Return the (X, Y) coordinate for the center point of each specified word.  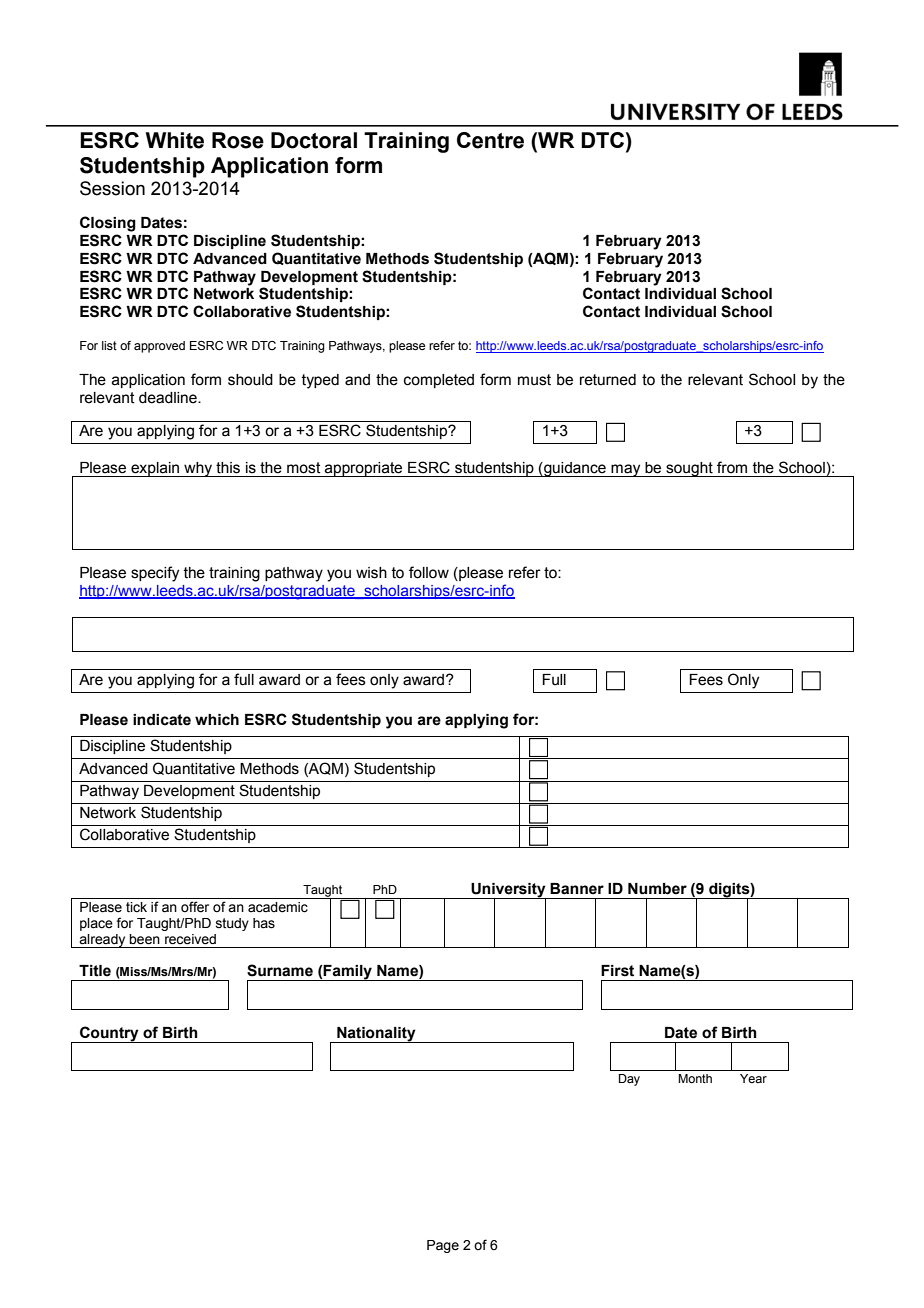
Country (109, 1034)
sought (689, 469)
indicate (162, 720)
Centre (490, 140)
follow (429, 572)
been (144, 939)
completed (439, 381)
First (617, 971)
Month (695, 1078)
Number (657, 889)
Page (443, 1246)
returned (608, 380)
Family (348, 973)
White (175, 140)
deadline (169, 398)
